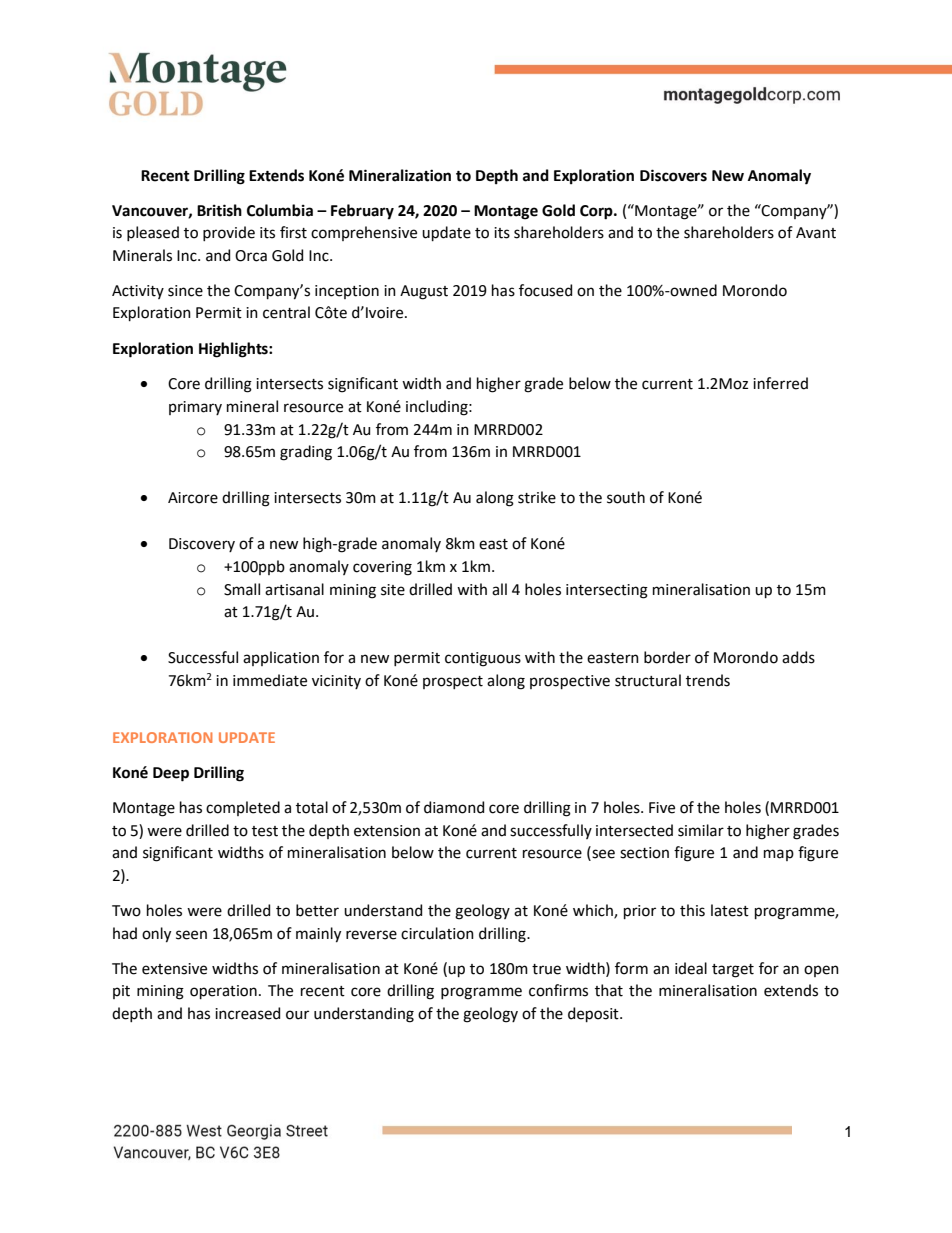 The image size is (952, 1233). I want to click on British, so click(219, 210).
